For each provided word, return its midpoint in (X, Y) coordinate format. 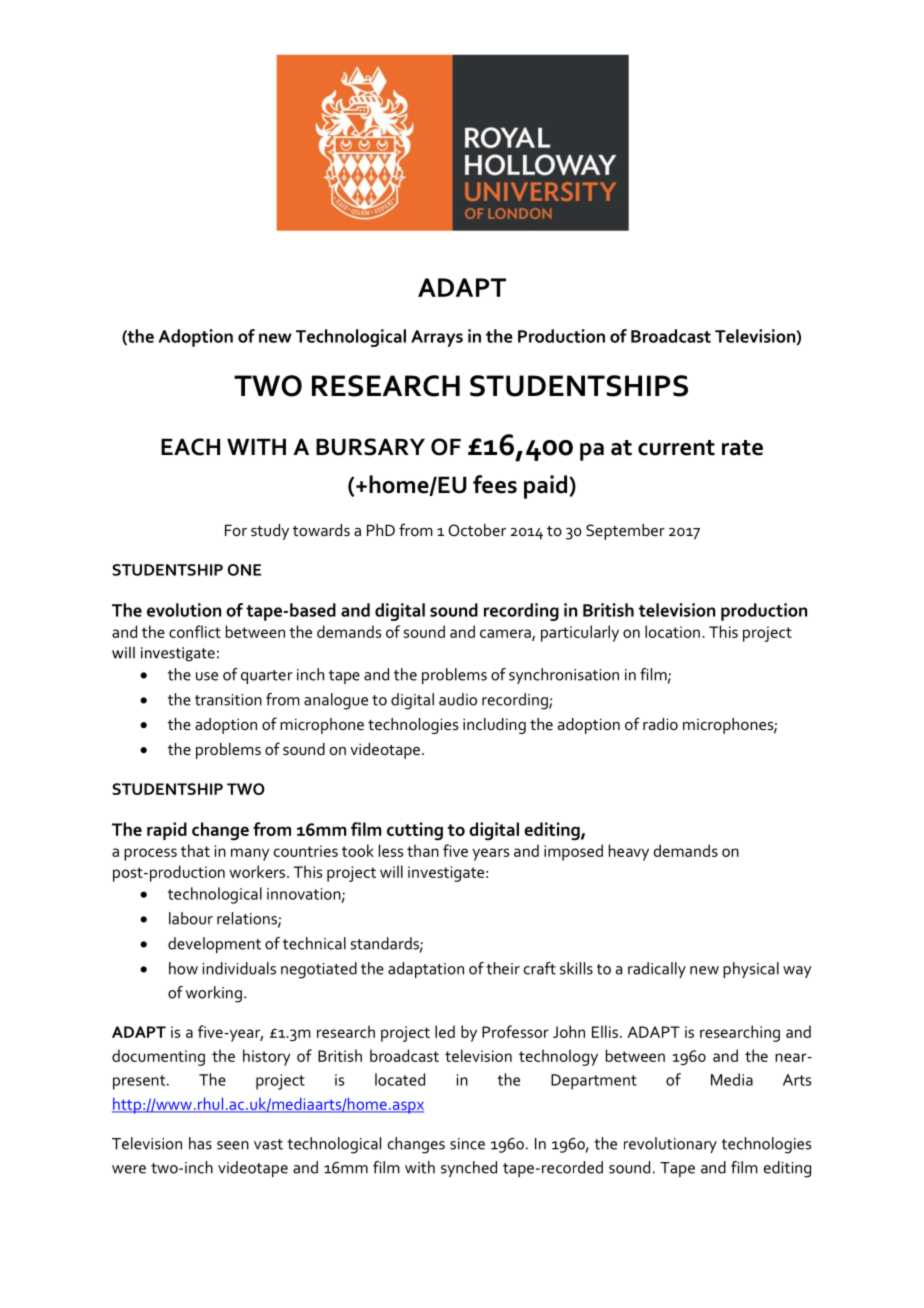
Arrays (437, 338)
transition (228, 700)
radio (660, 724)
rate (742, 448)
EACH (190, 447)
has (200, 1143)
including (494, 726)
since (467, 1144)
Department (594, 1082)
